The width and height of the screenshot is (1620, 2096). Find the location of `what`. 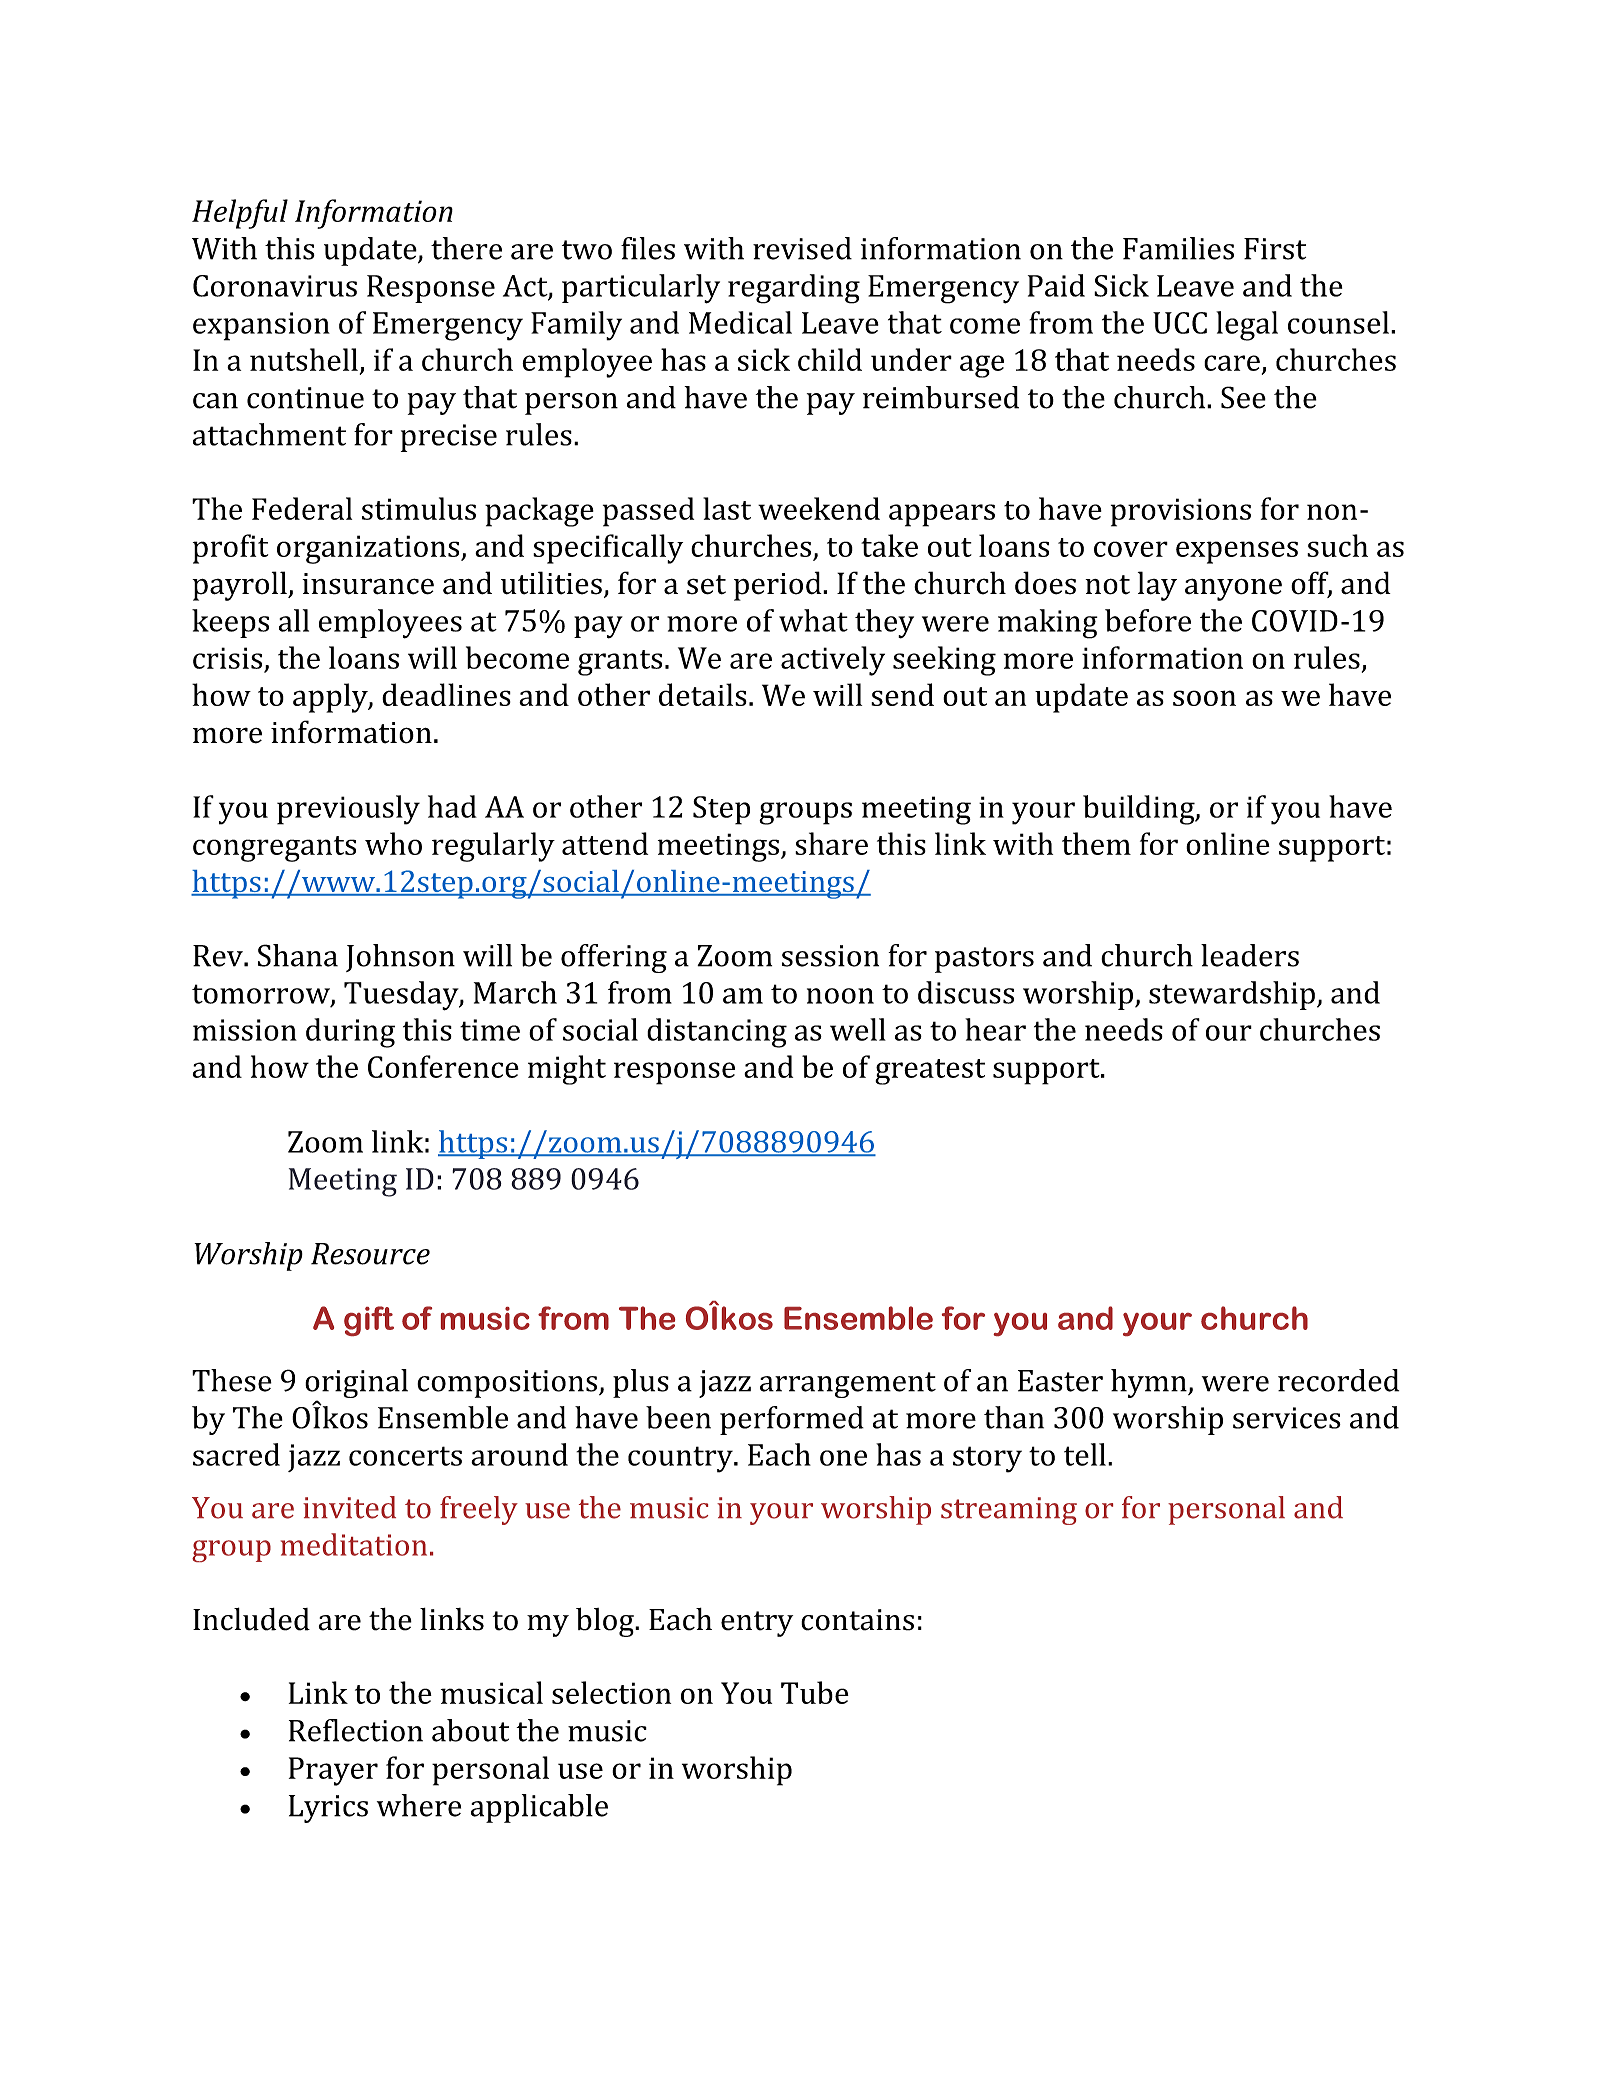

what is located at coordinates (813, 620).
